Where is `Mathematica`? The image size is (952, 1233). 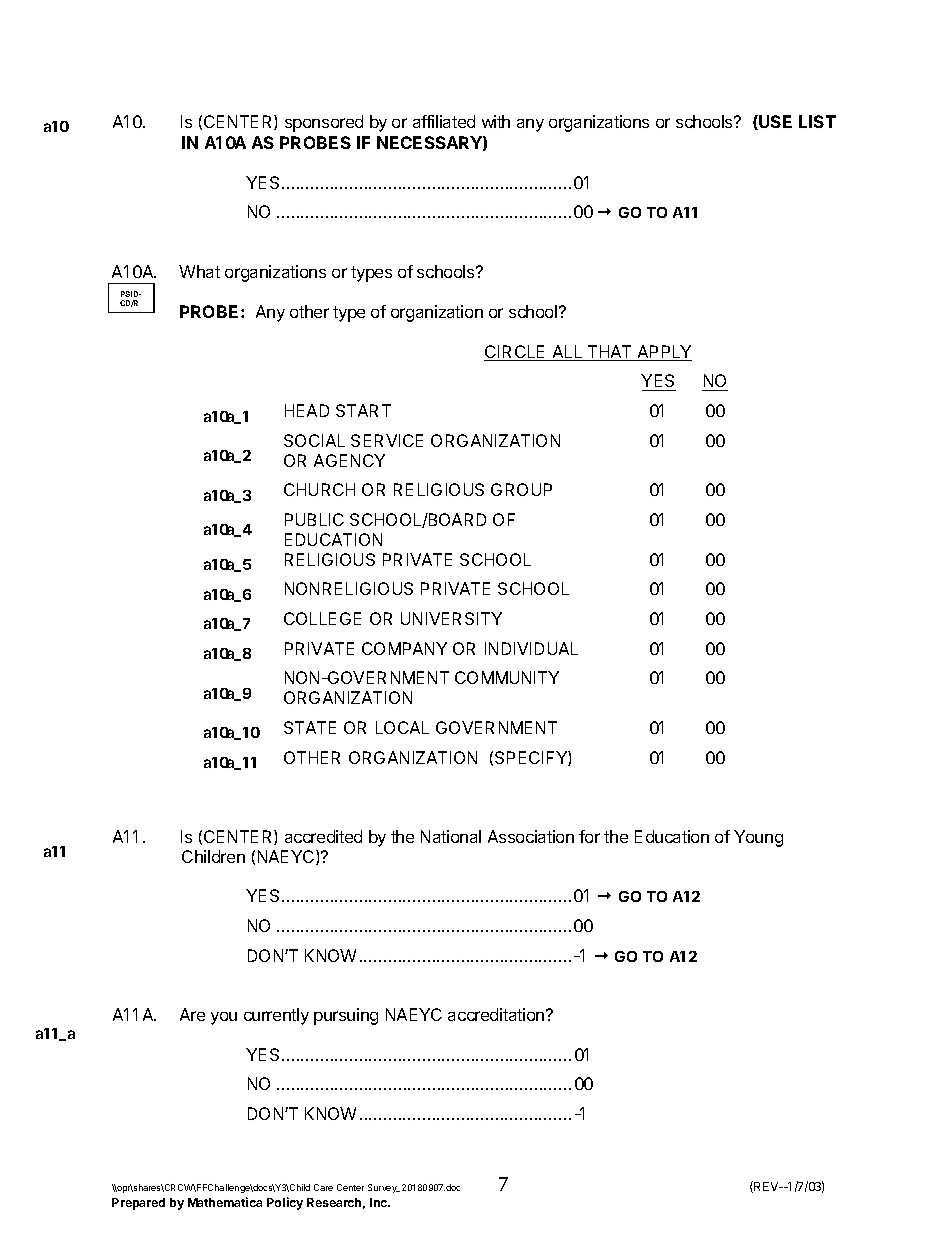
Mathematica is located at coordinates (225, 1202).
